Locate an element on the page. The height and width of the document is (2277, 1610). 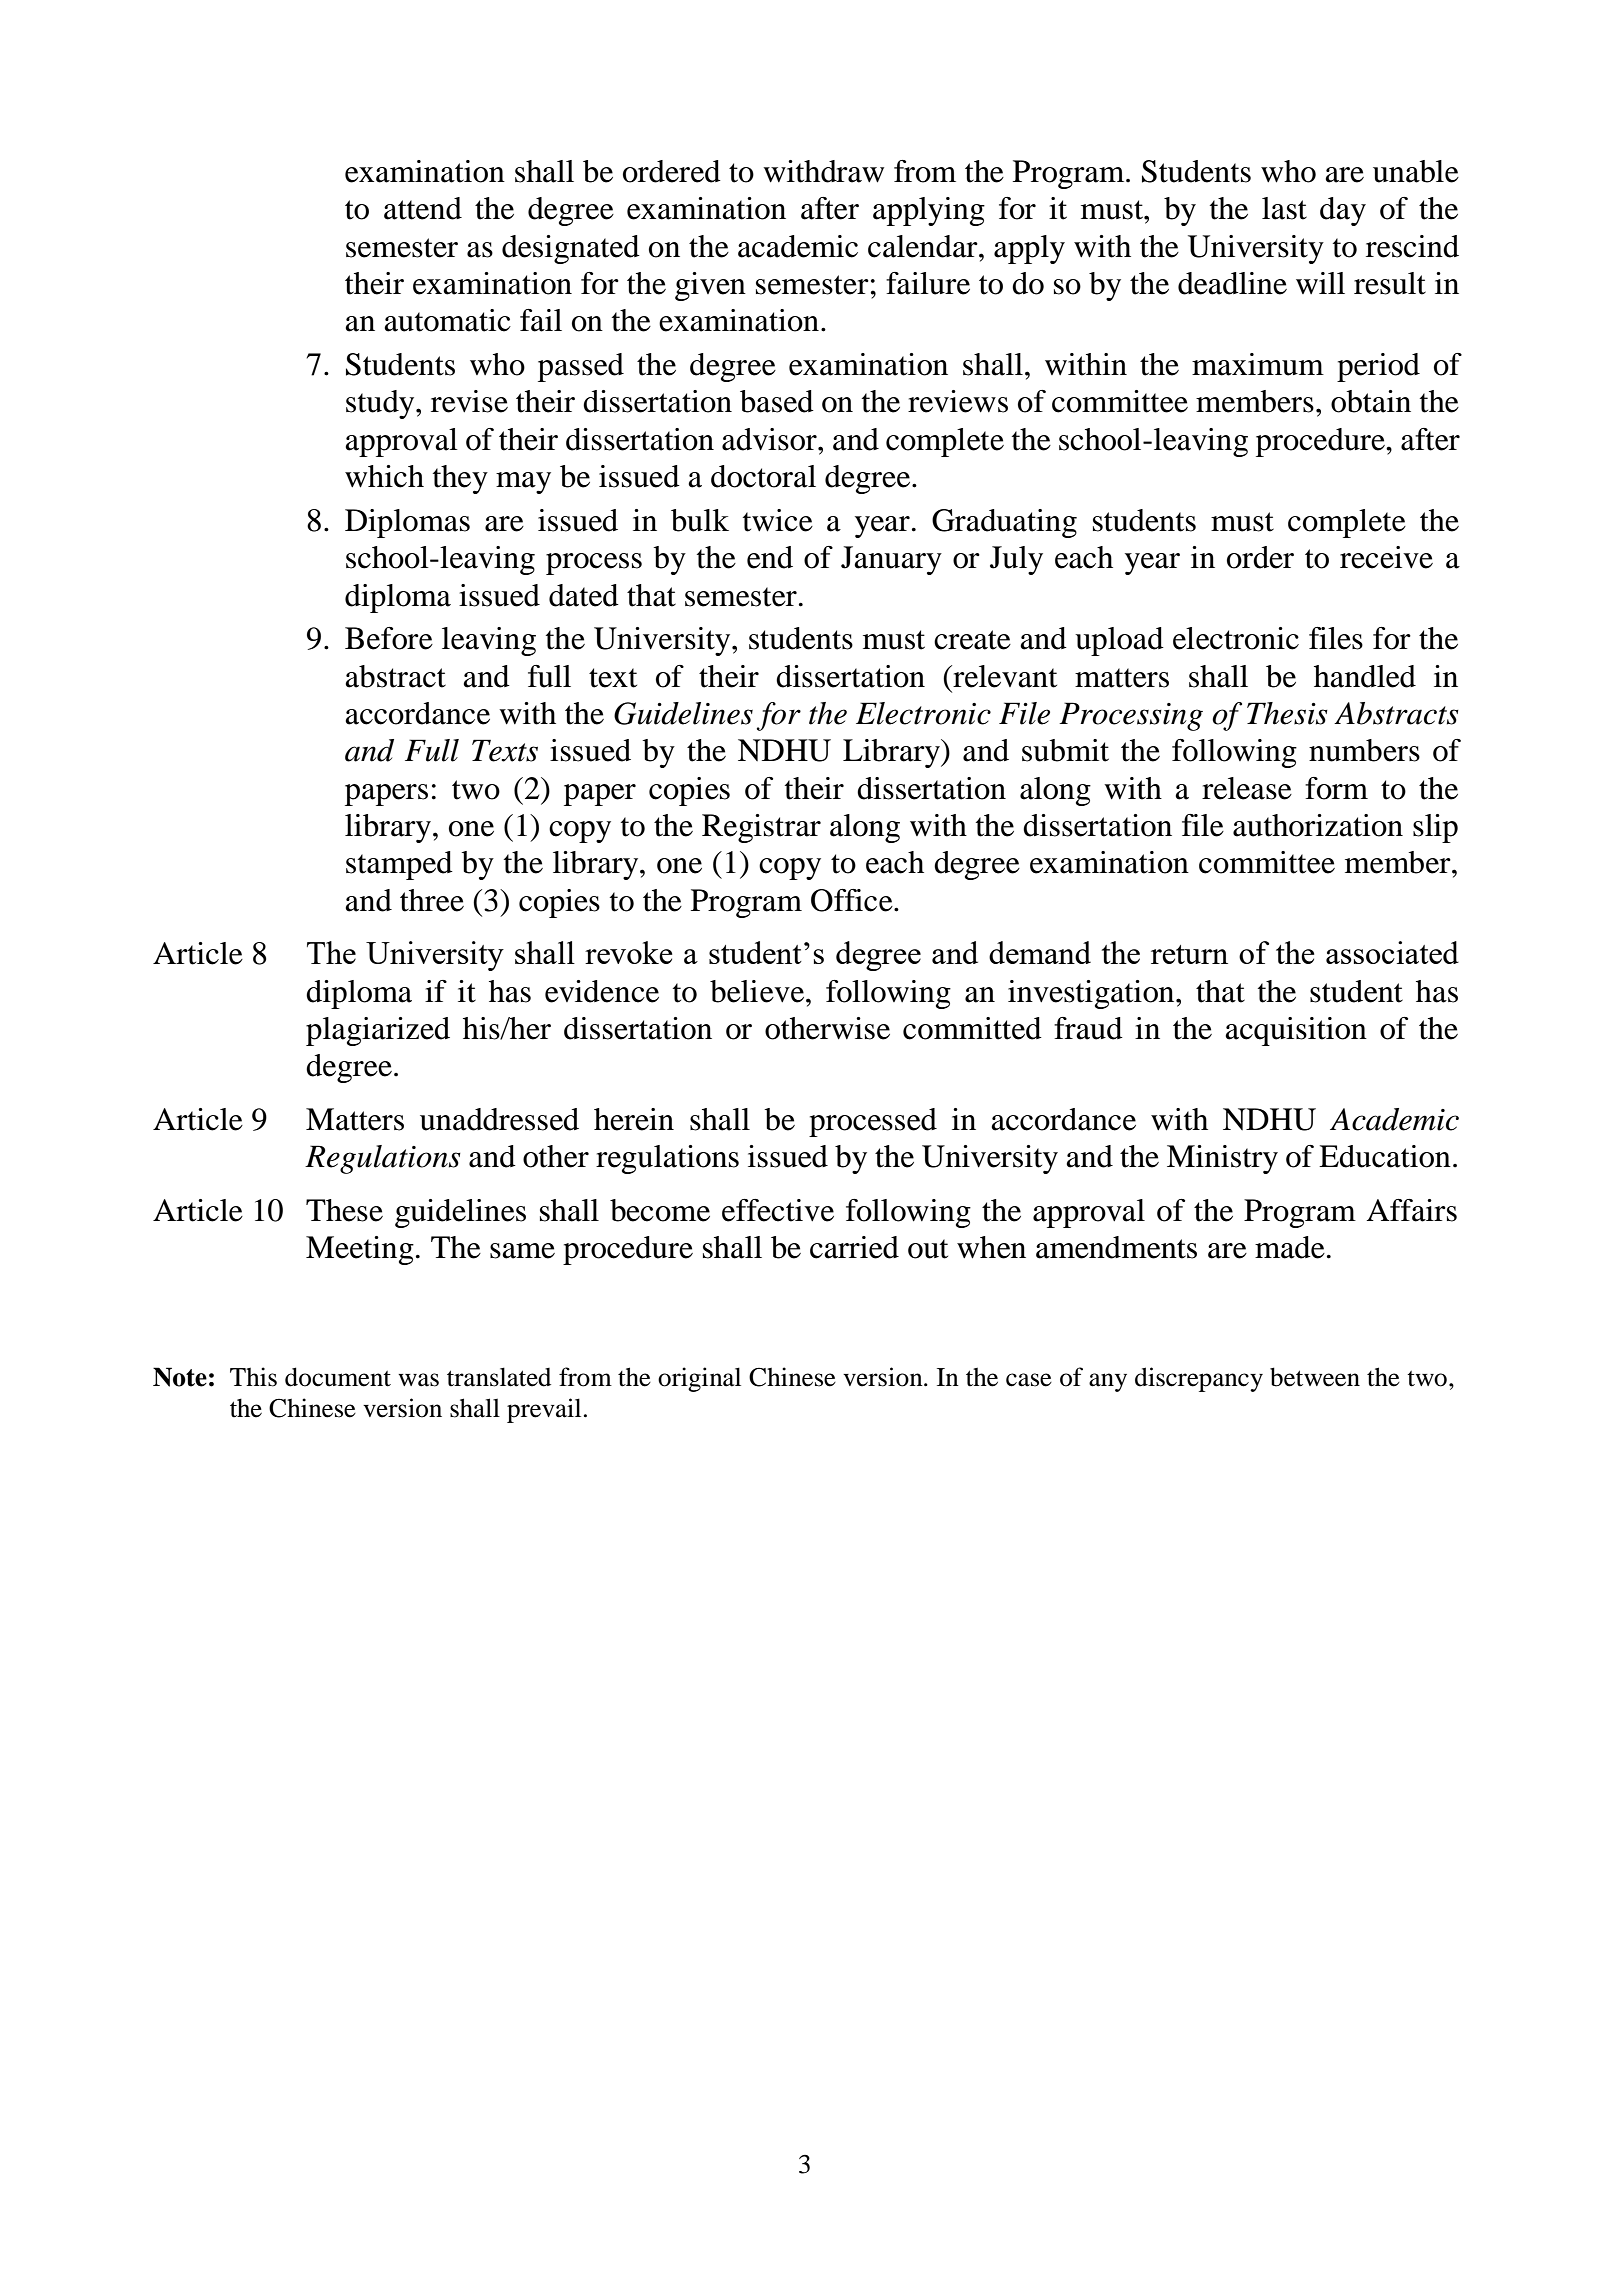
original is located at coordinates (699, 1379).
